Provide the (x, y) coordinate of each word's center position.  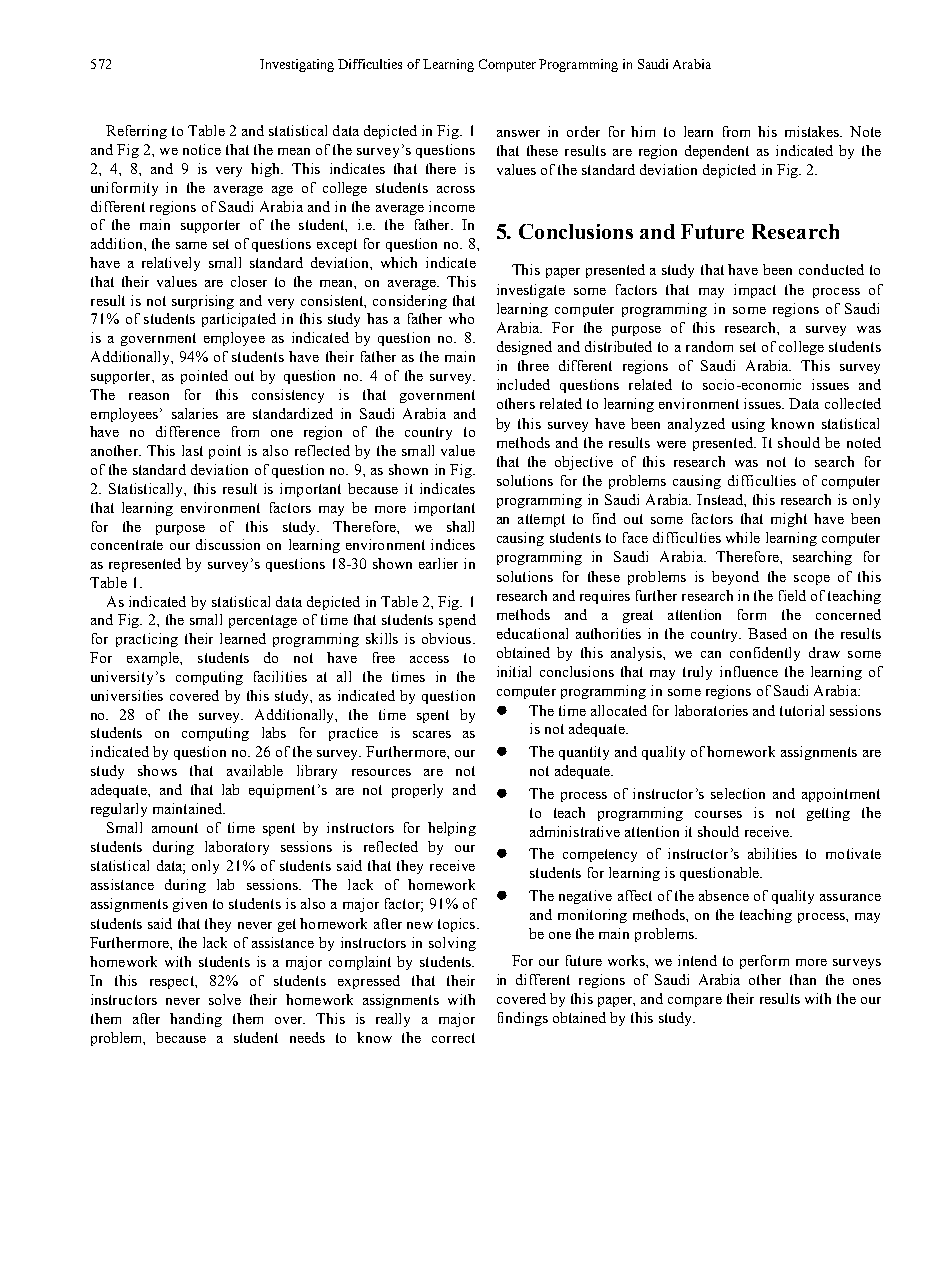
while (743, 537)
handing (196, 1020)
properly (417, 791)
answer (518, 133)
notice (202, 149)
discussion (228, 544)
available (255, 770)
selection (738, 793)
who (461, 318)
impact (755, 291)
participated (239, 320)
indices (453, 544)
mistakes (813, 131)
